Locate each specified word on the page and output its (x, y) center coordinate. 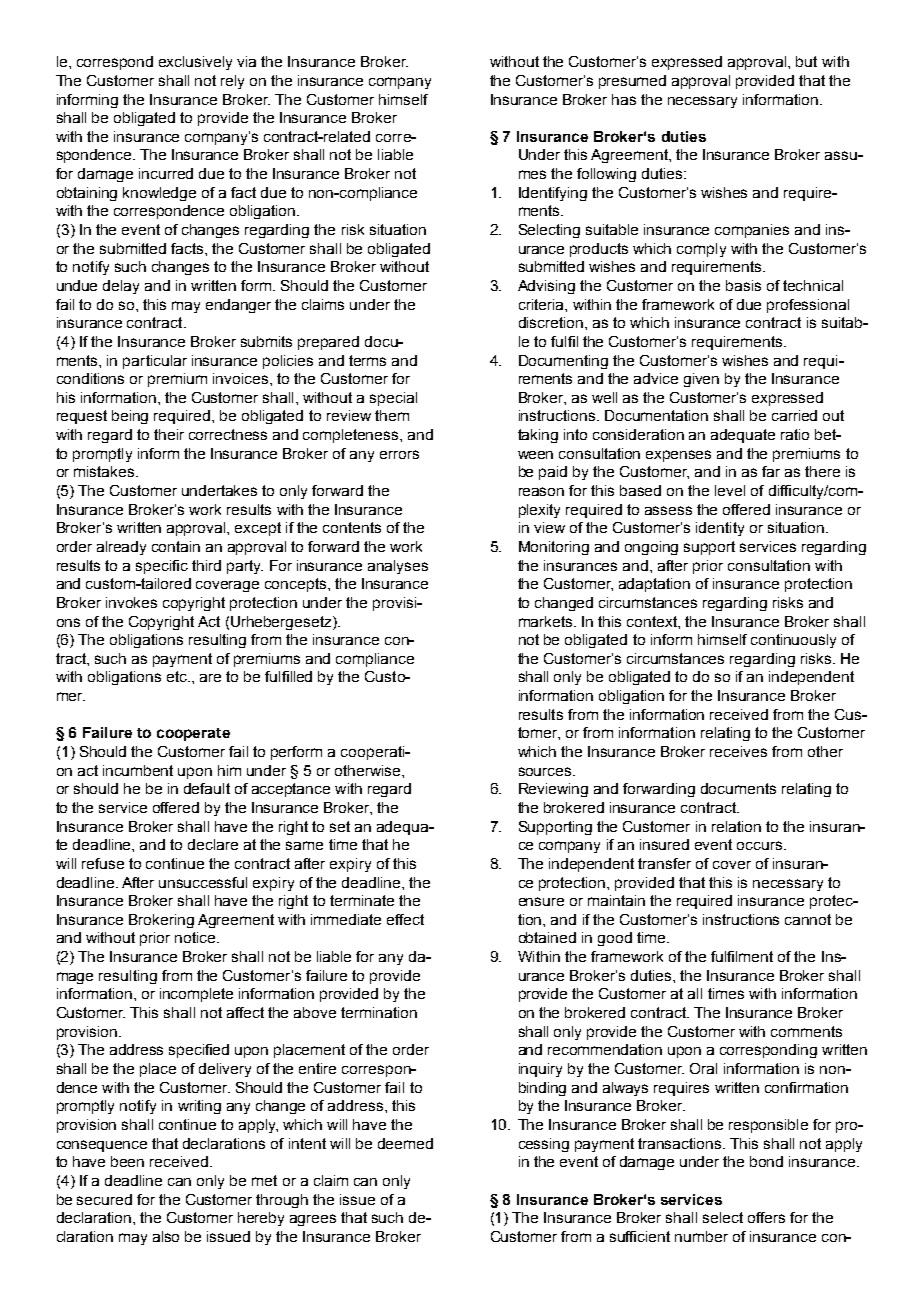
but (806, 61)
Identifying (553, 194)
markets (547, 621)
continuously (793, 641)
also (166, 1236)
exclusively (195, 63)
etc (178, 676)
